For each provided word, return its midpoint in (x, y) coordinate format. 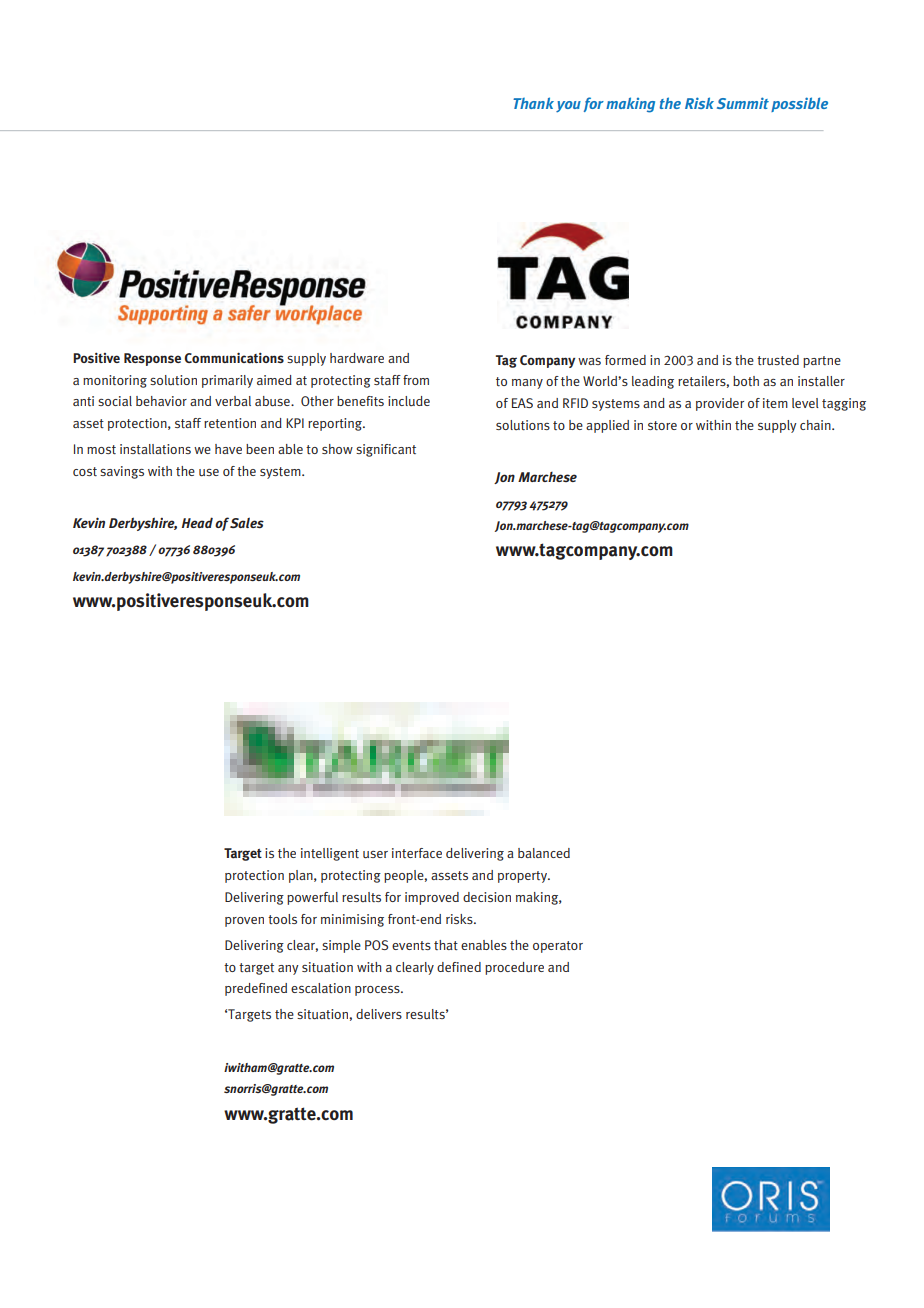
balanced (544, 853)
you (568, 106)
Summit (743, 103)
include (409, 401)
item (775, 403)
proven (244, 922)
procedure (514, 968)
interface (417, 853)
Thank (533, 103)
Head (197, 522)
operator (558, 947)
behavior (161, 401)
